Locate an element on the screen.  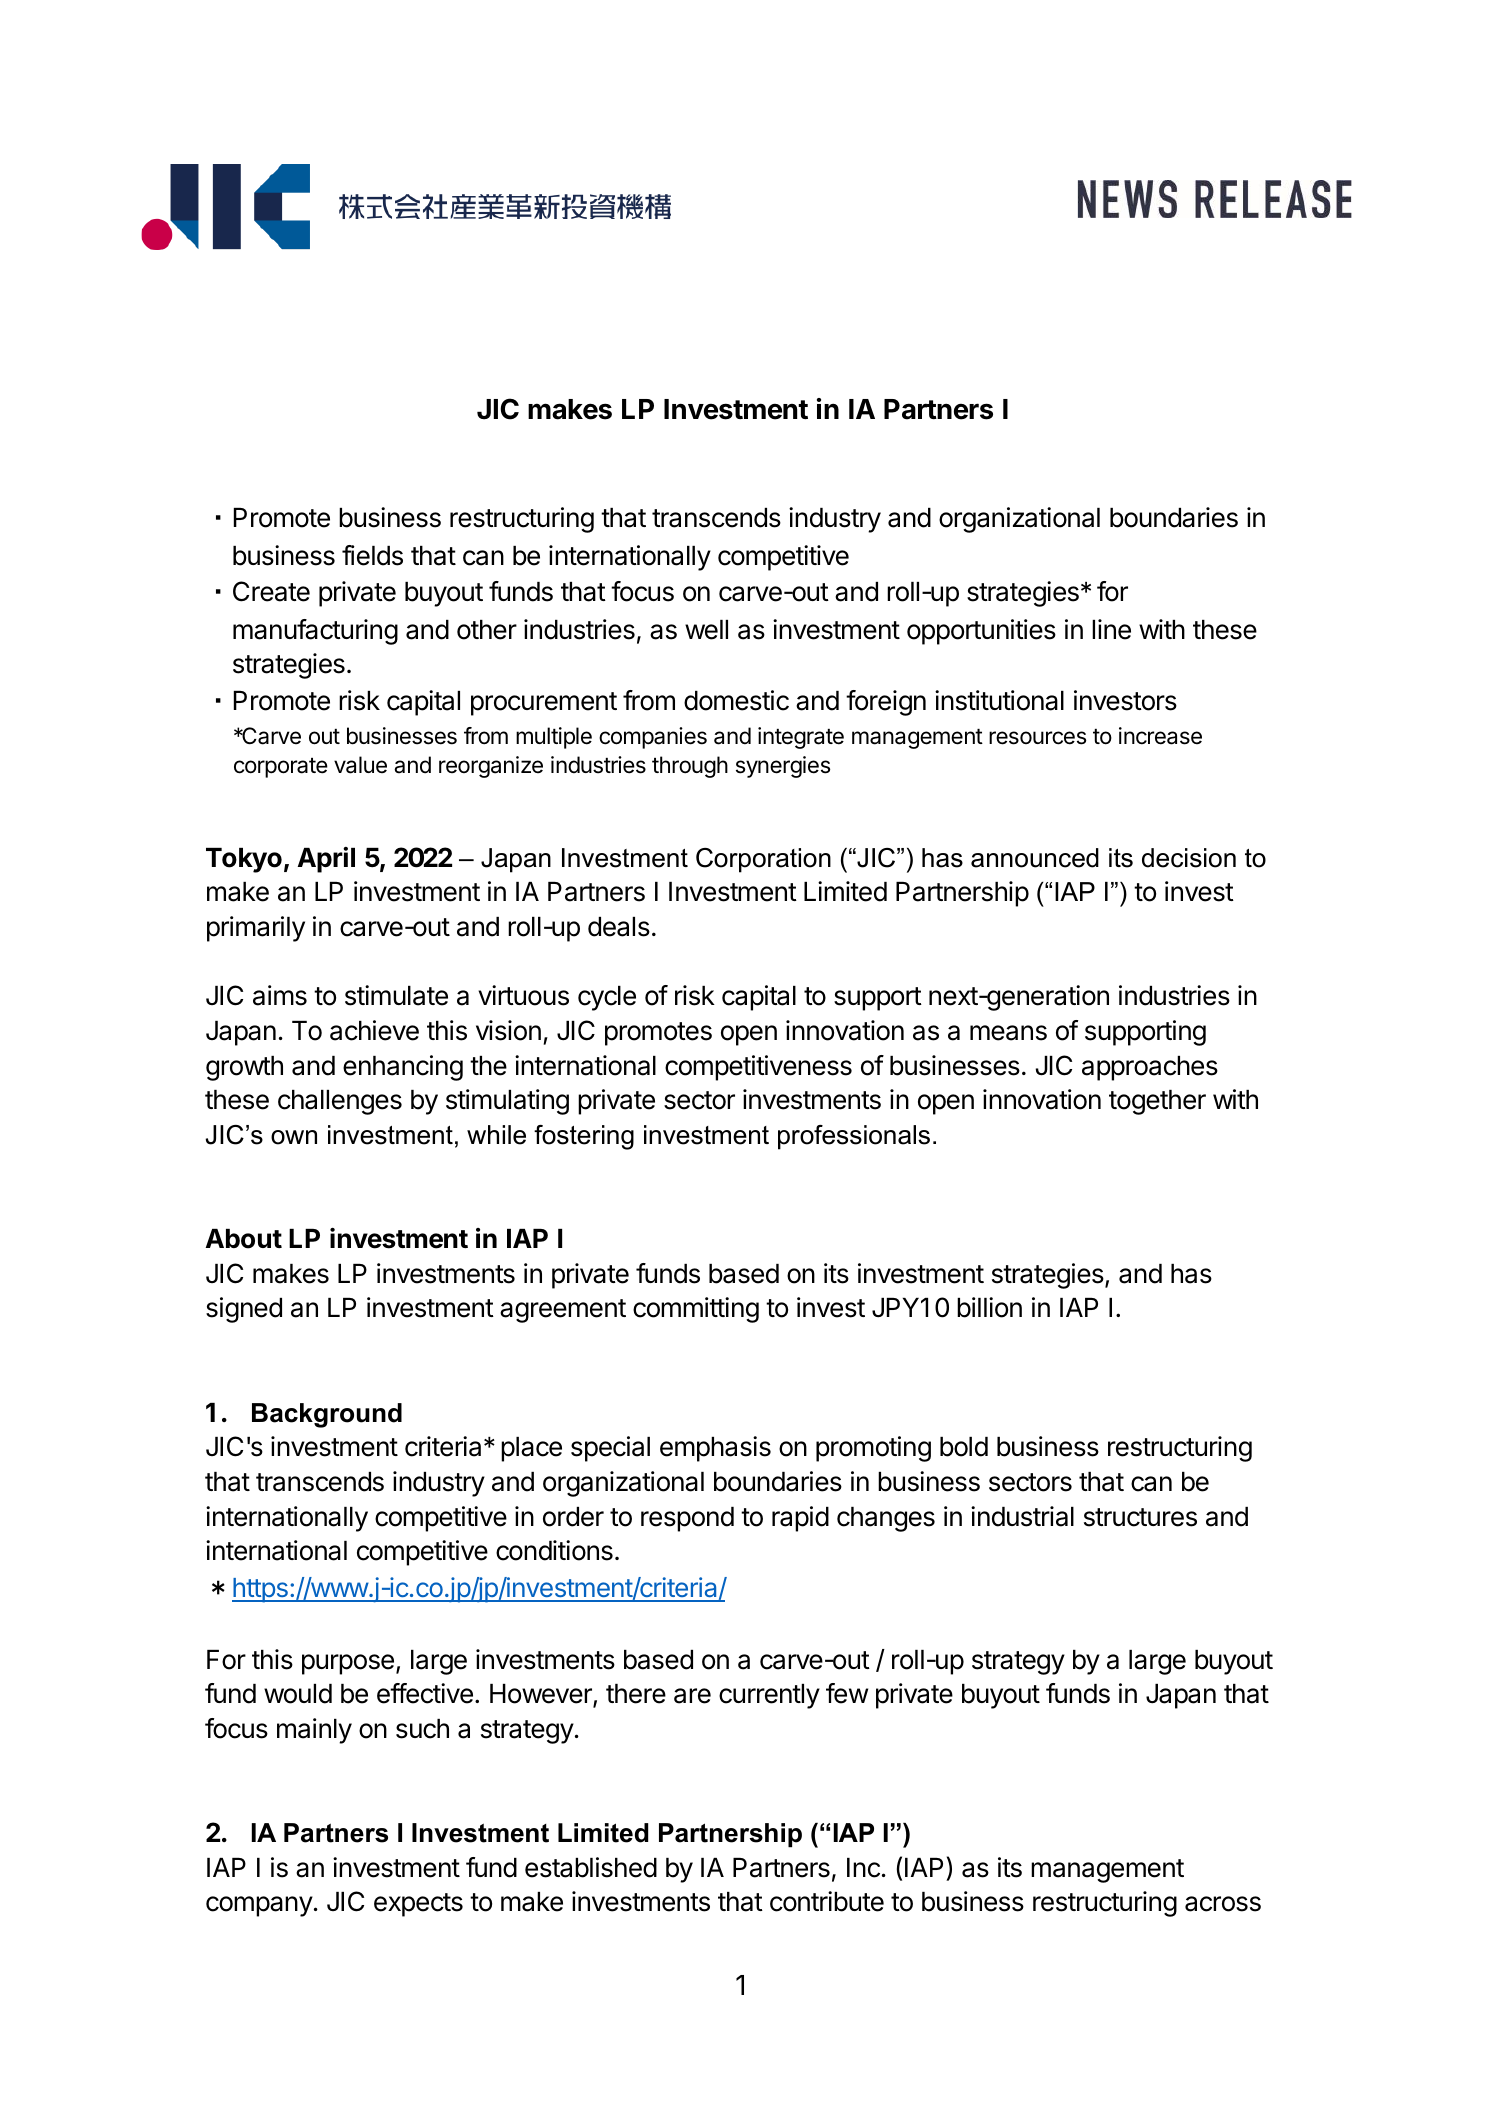
committing is located at coordinates (696, 1310).
